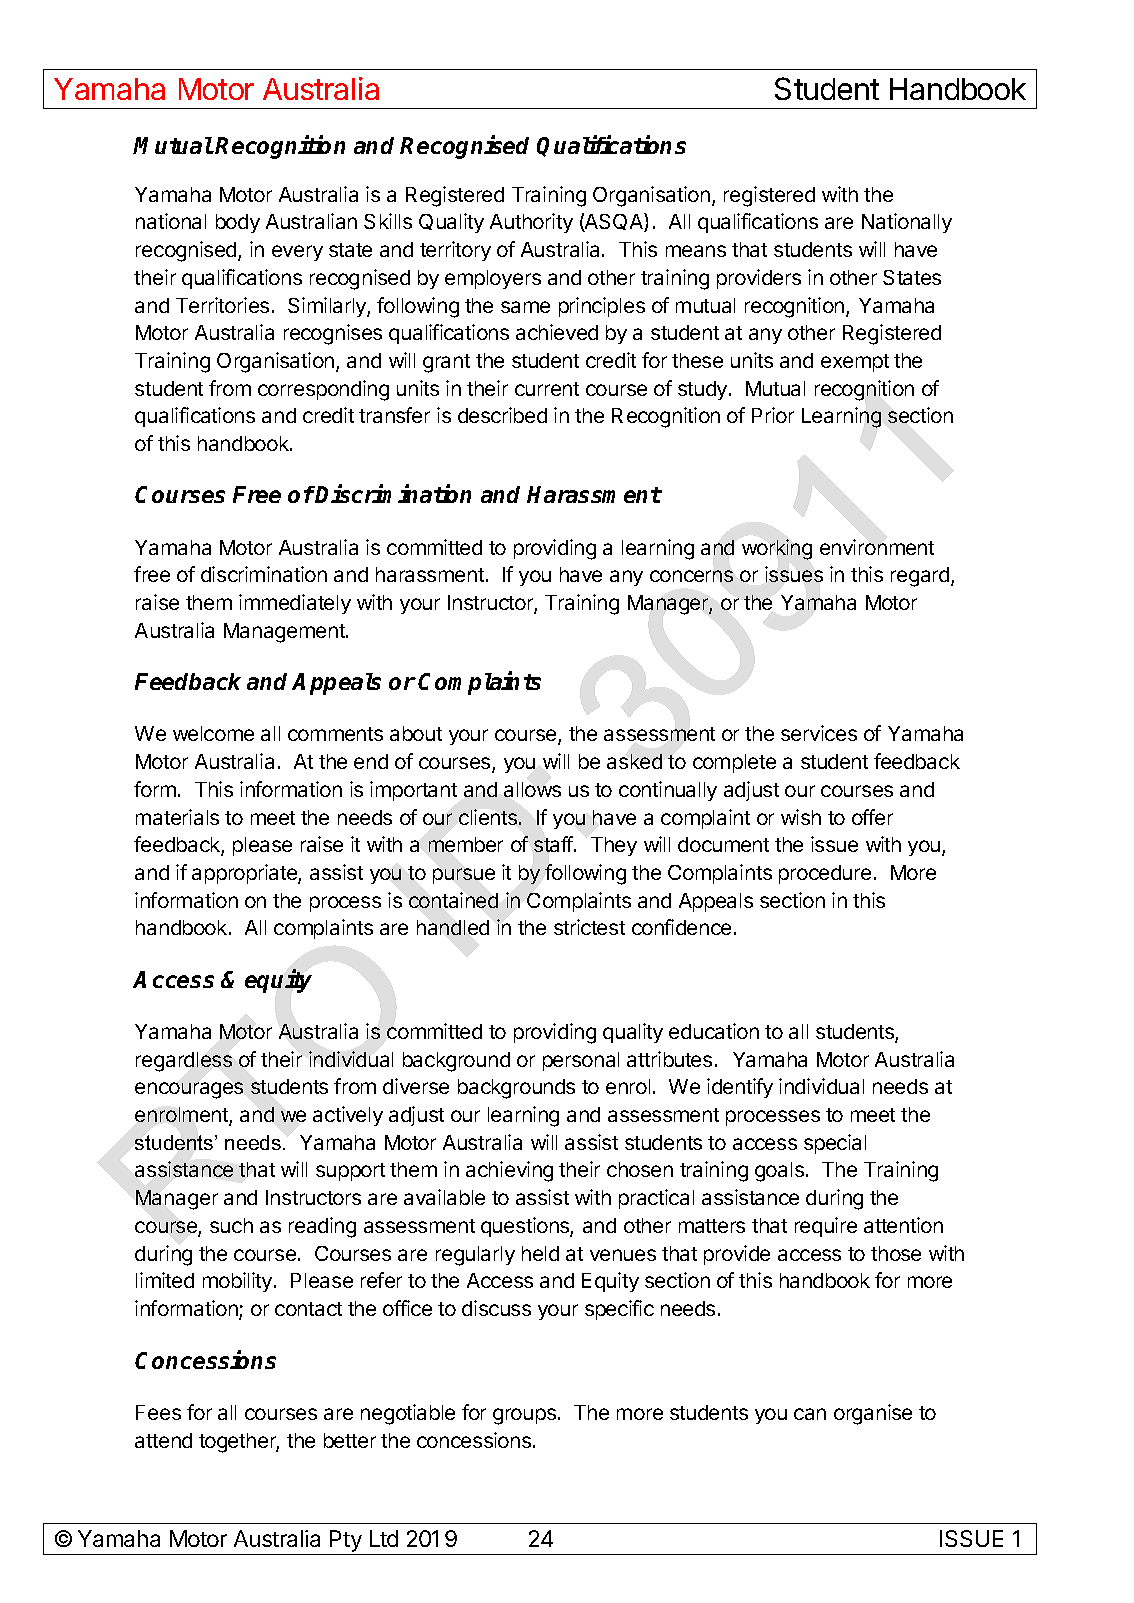 This image has width=1134, height=1603. I want to click on body, so click(238, 223).
